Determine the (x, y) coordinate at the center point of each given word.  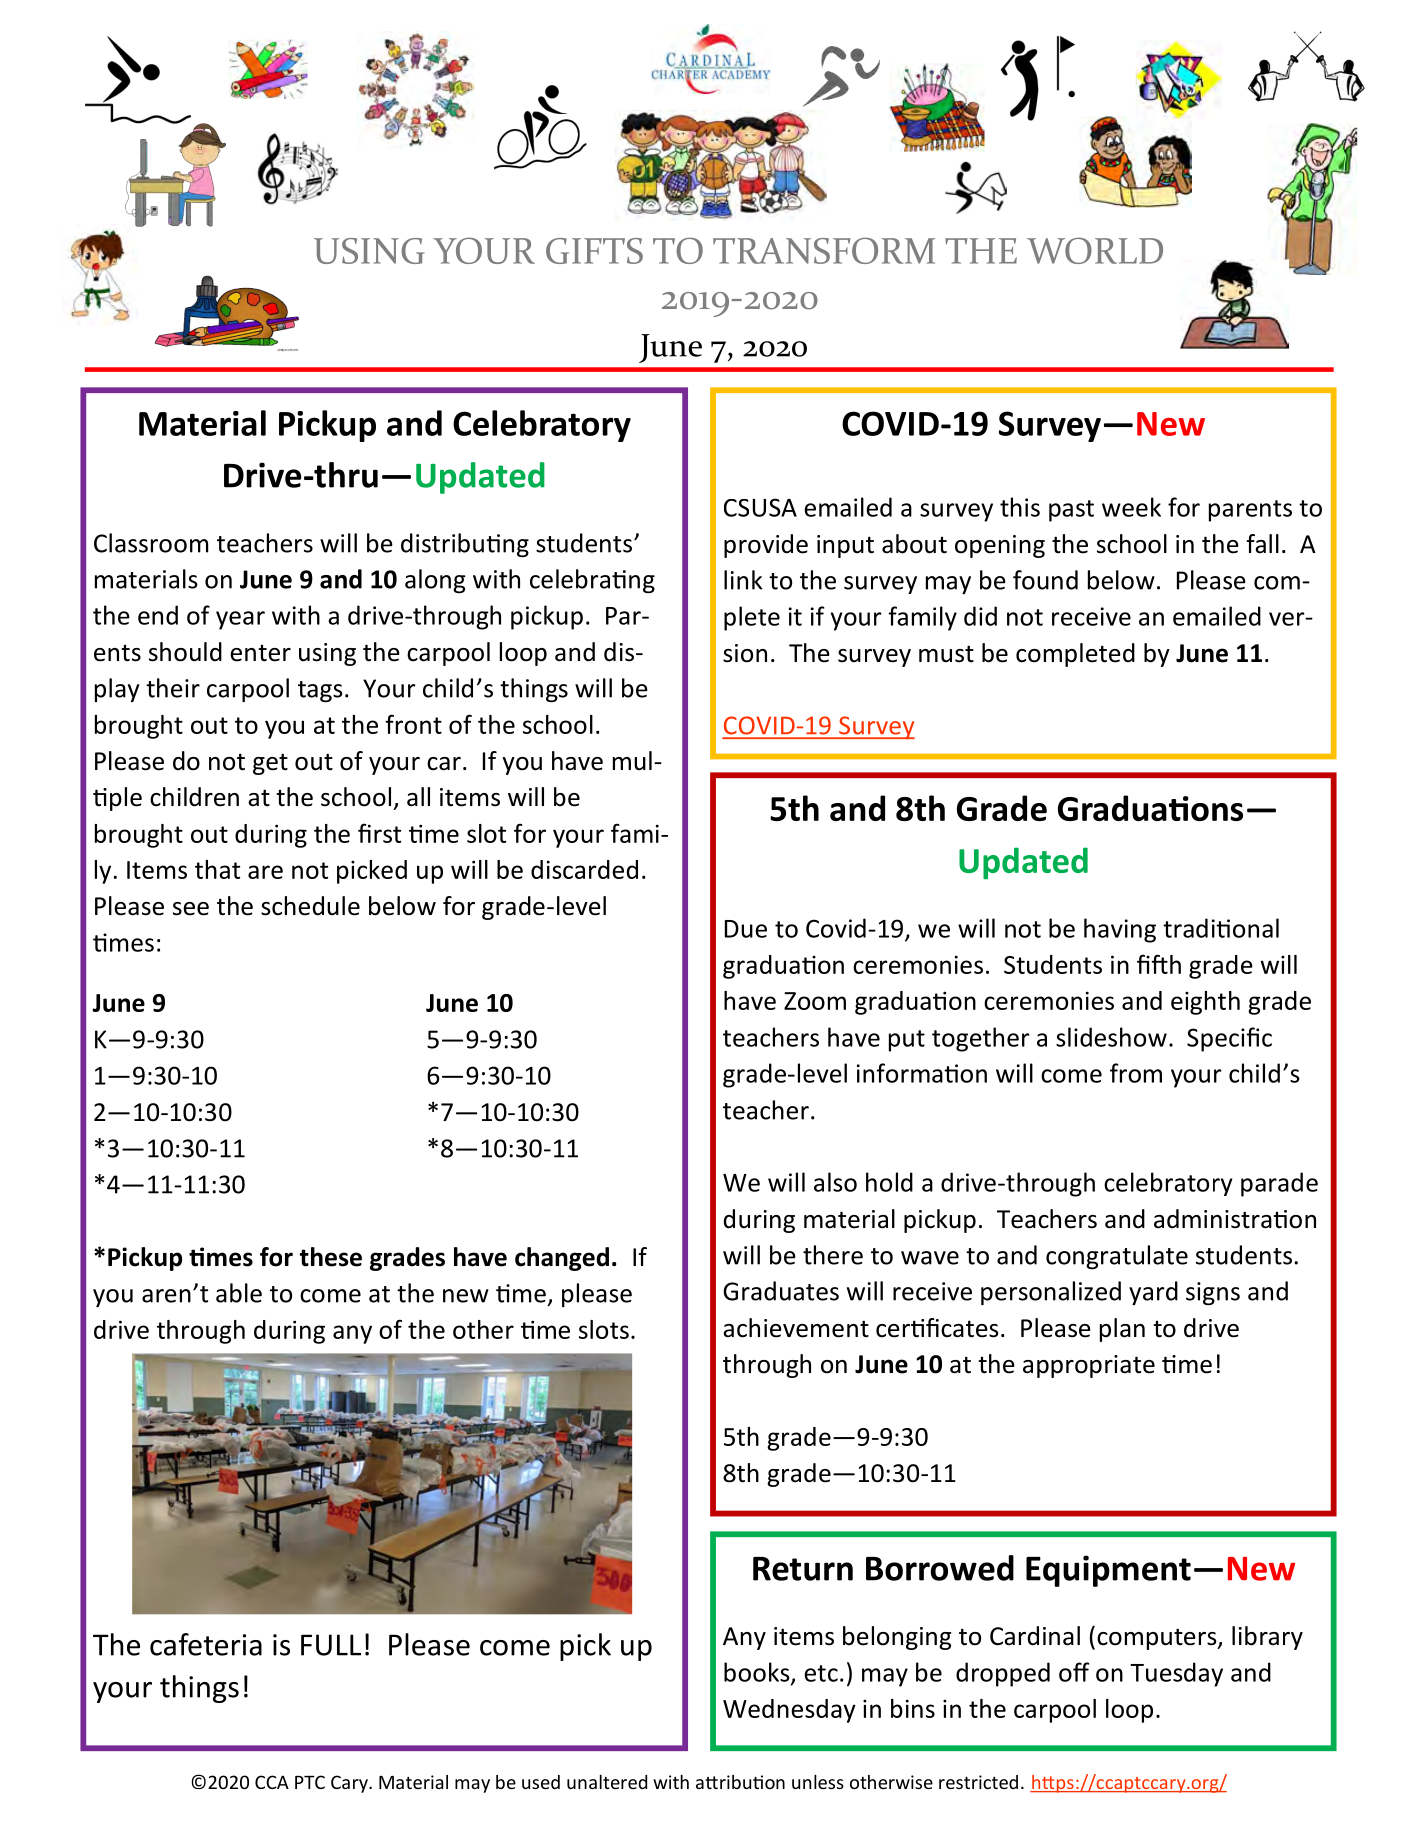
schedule (310, 906)
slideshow (1111, 1037)
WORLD (1095, 250)
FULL (331, 1645)
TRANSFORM (824, 250)
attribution (740, 1782)
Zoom (815, 1001)
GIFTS (594, 251)
